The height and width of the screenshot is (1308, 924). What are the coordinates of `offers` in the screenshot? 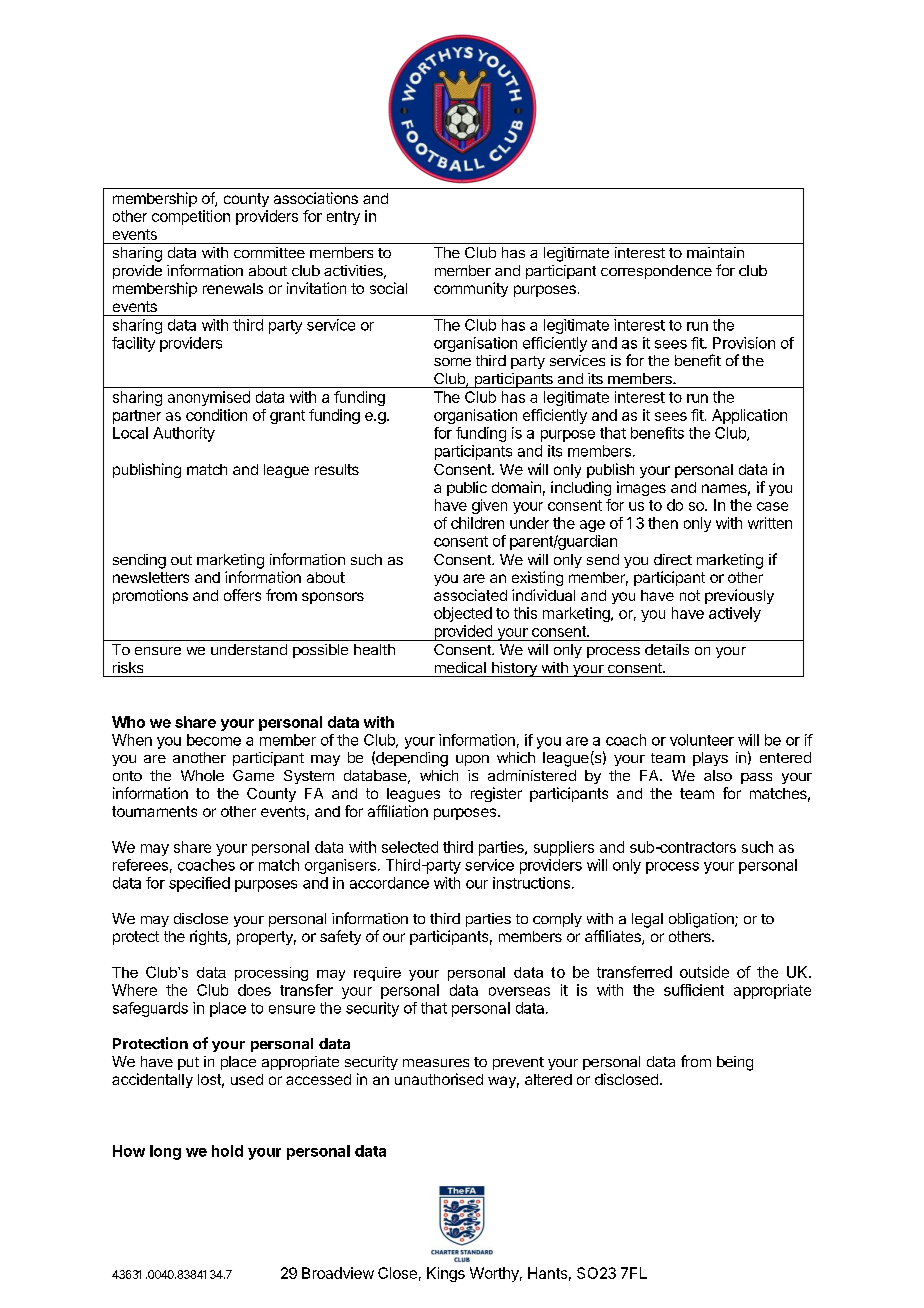 It's located at (242, 595).
